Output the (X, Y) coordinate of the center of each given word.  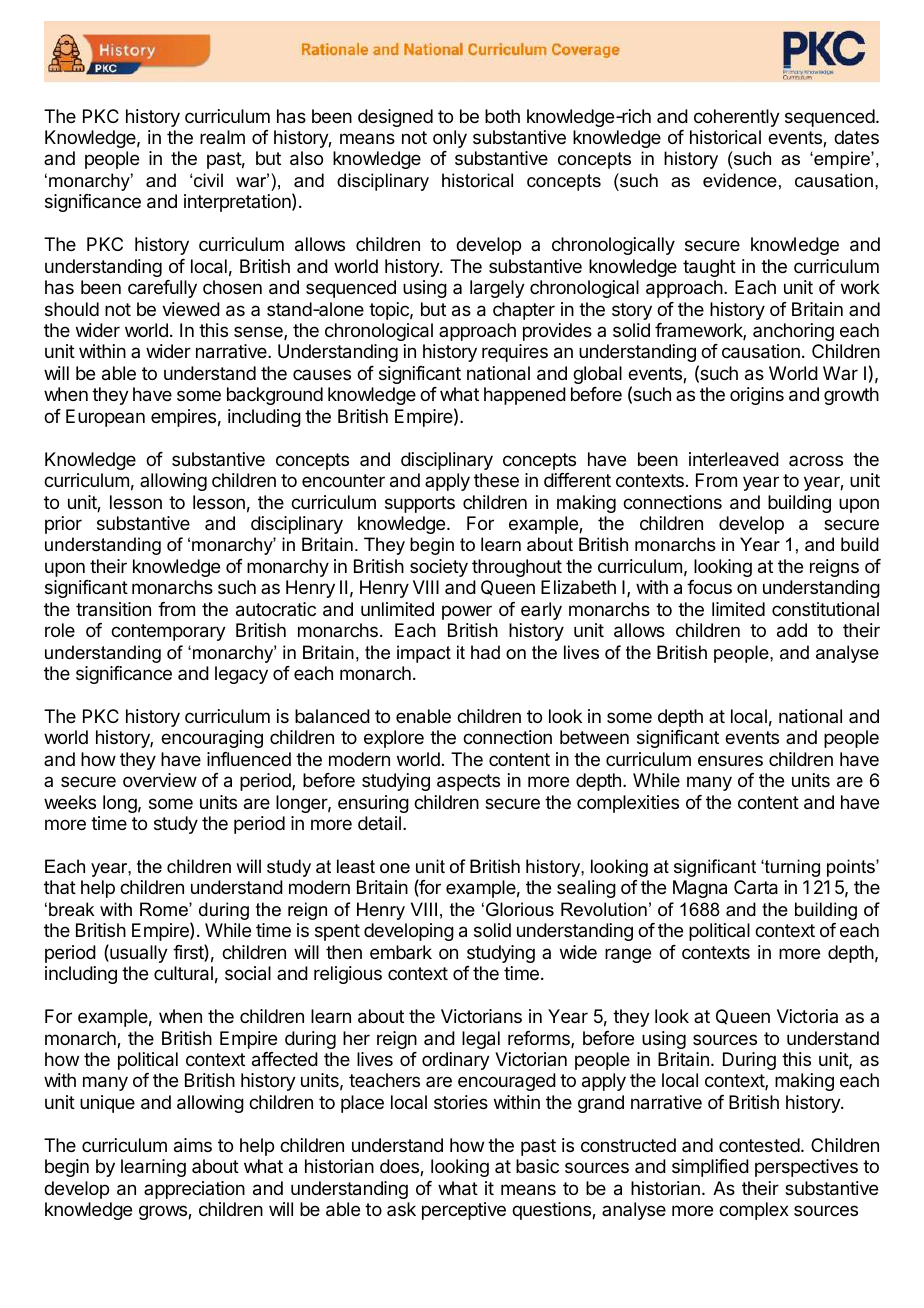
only (450, 139)
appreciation (194, 1190)
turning (791, 868)
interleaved (734, 459)
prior (63, 525)
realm (222, 137)
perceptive (464, 1211)
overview (160, 780)
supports (420, 504)
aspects (468, 782)
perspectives (806, 1168)
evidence (740, 180)
